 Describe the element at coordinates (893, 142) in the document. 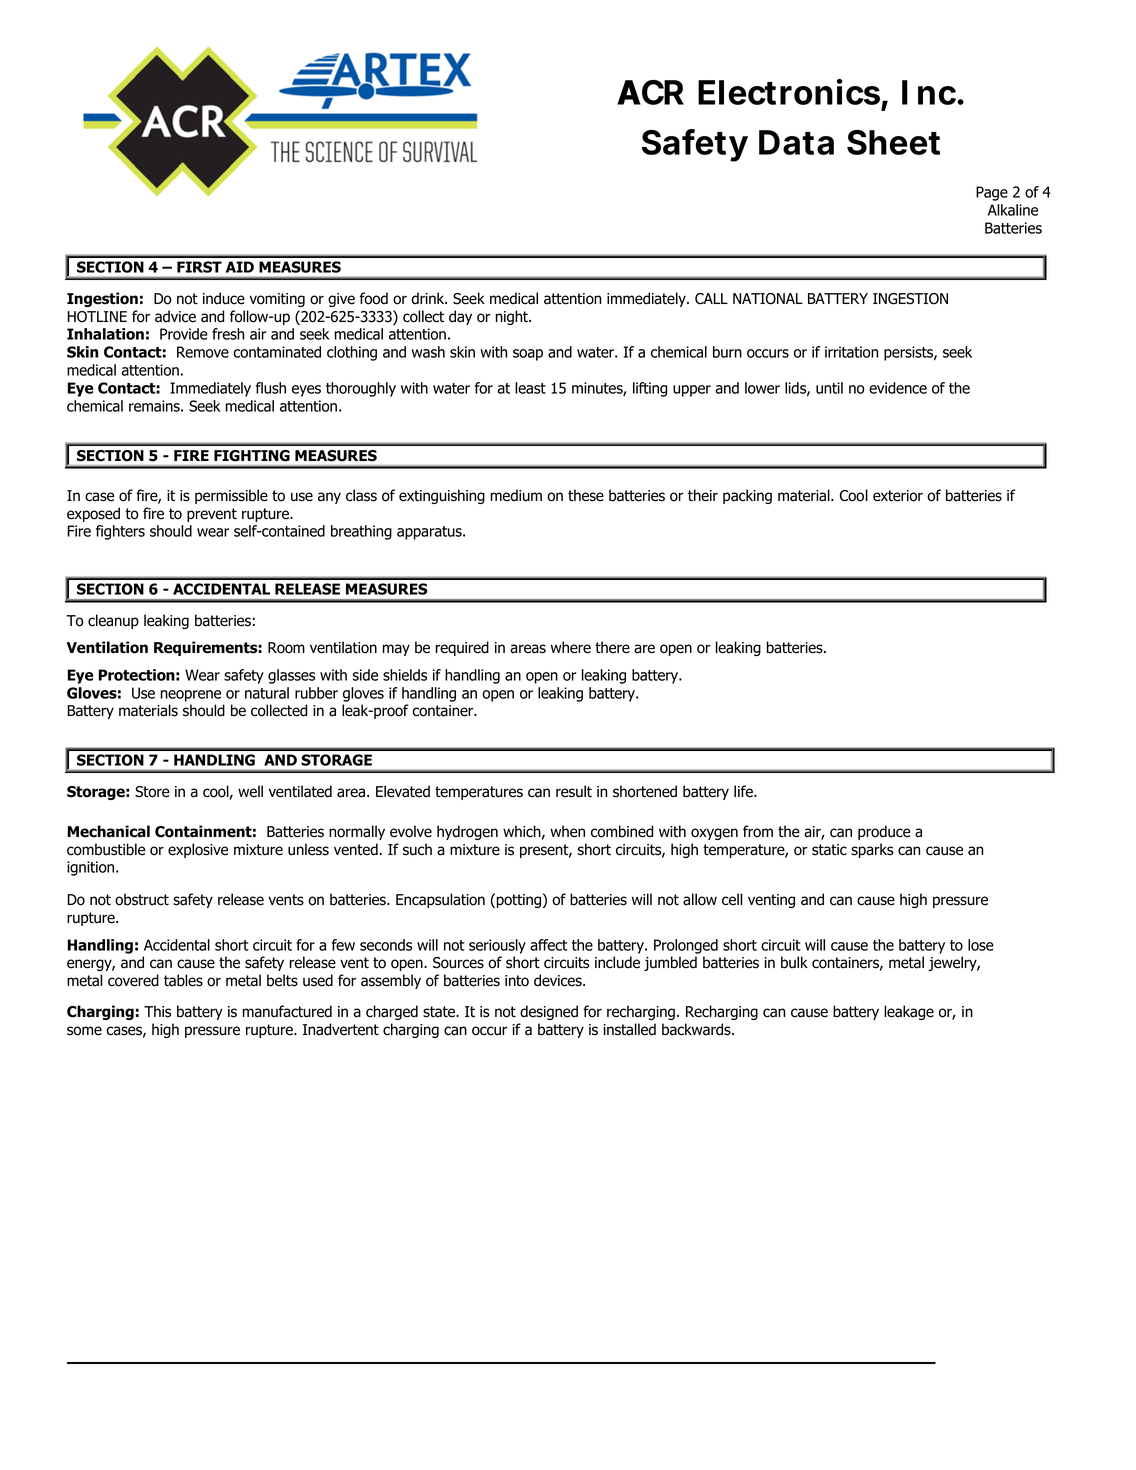

I see `Sheet` at that location.
